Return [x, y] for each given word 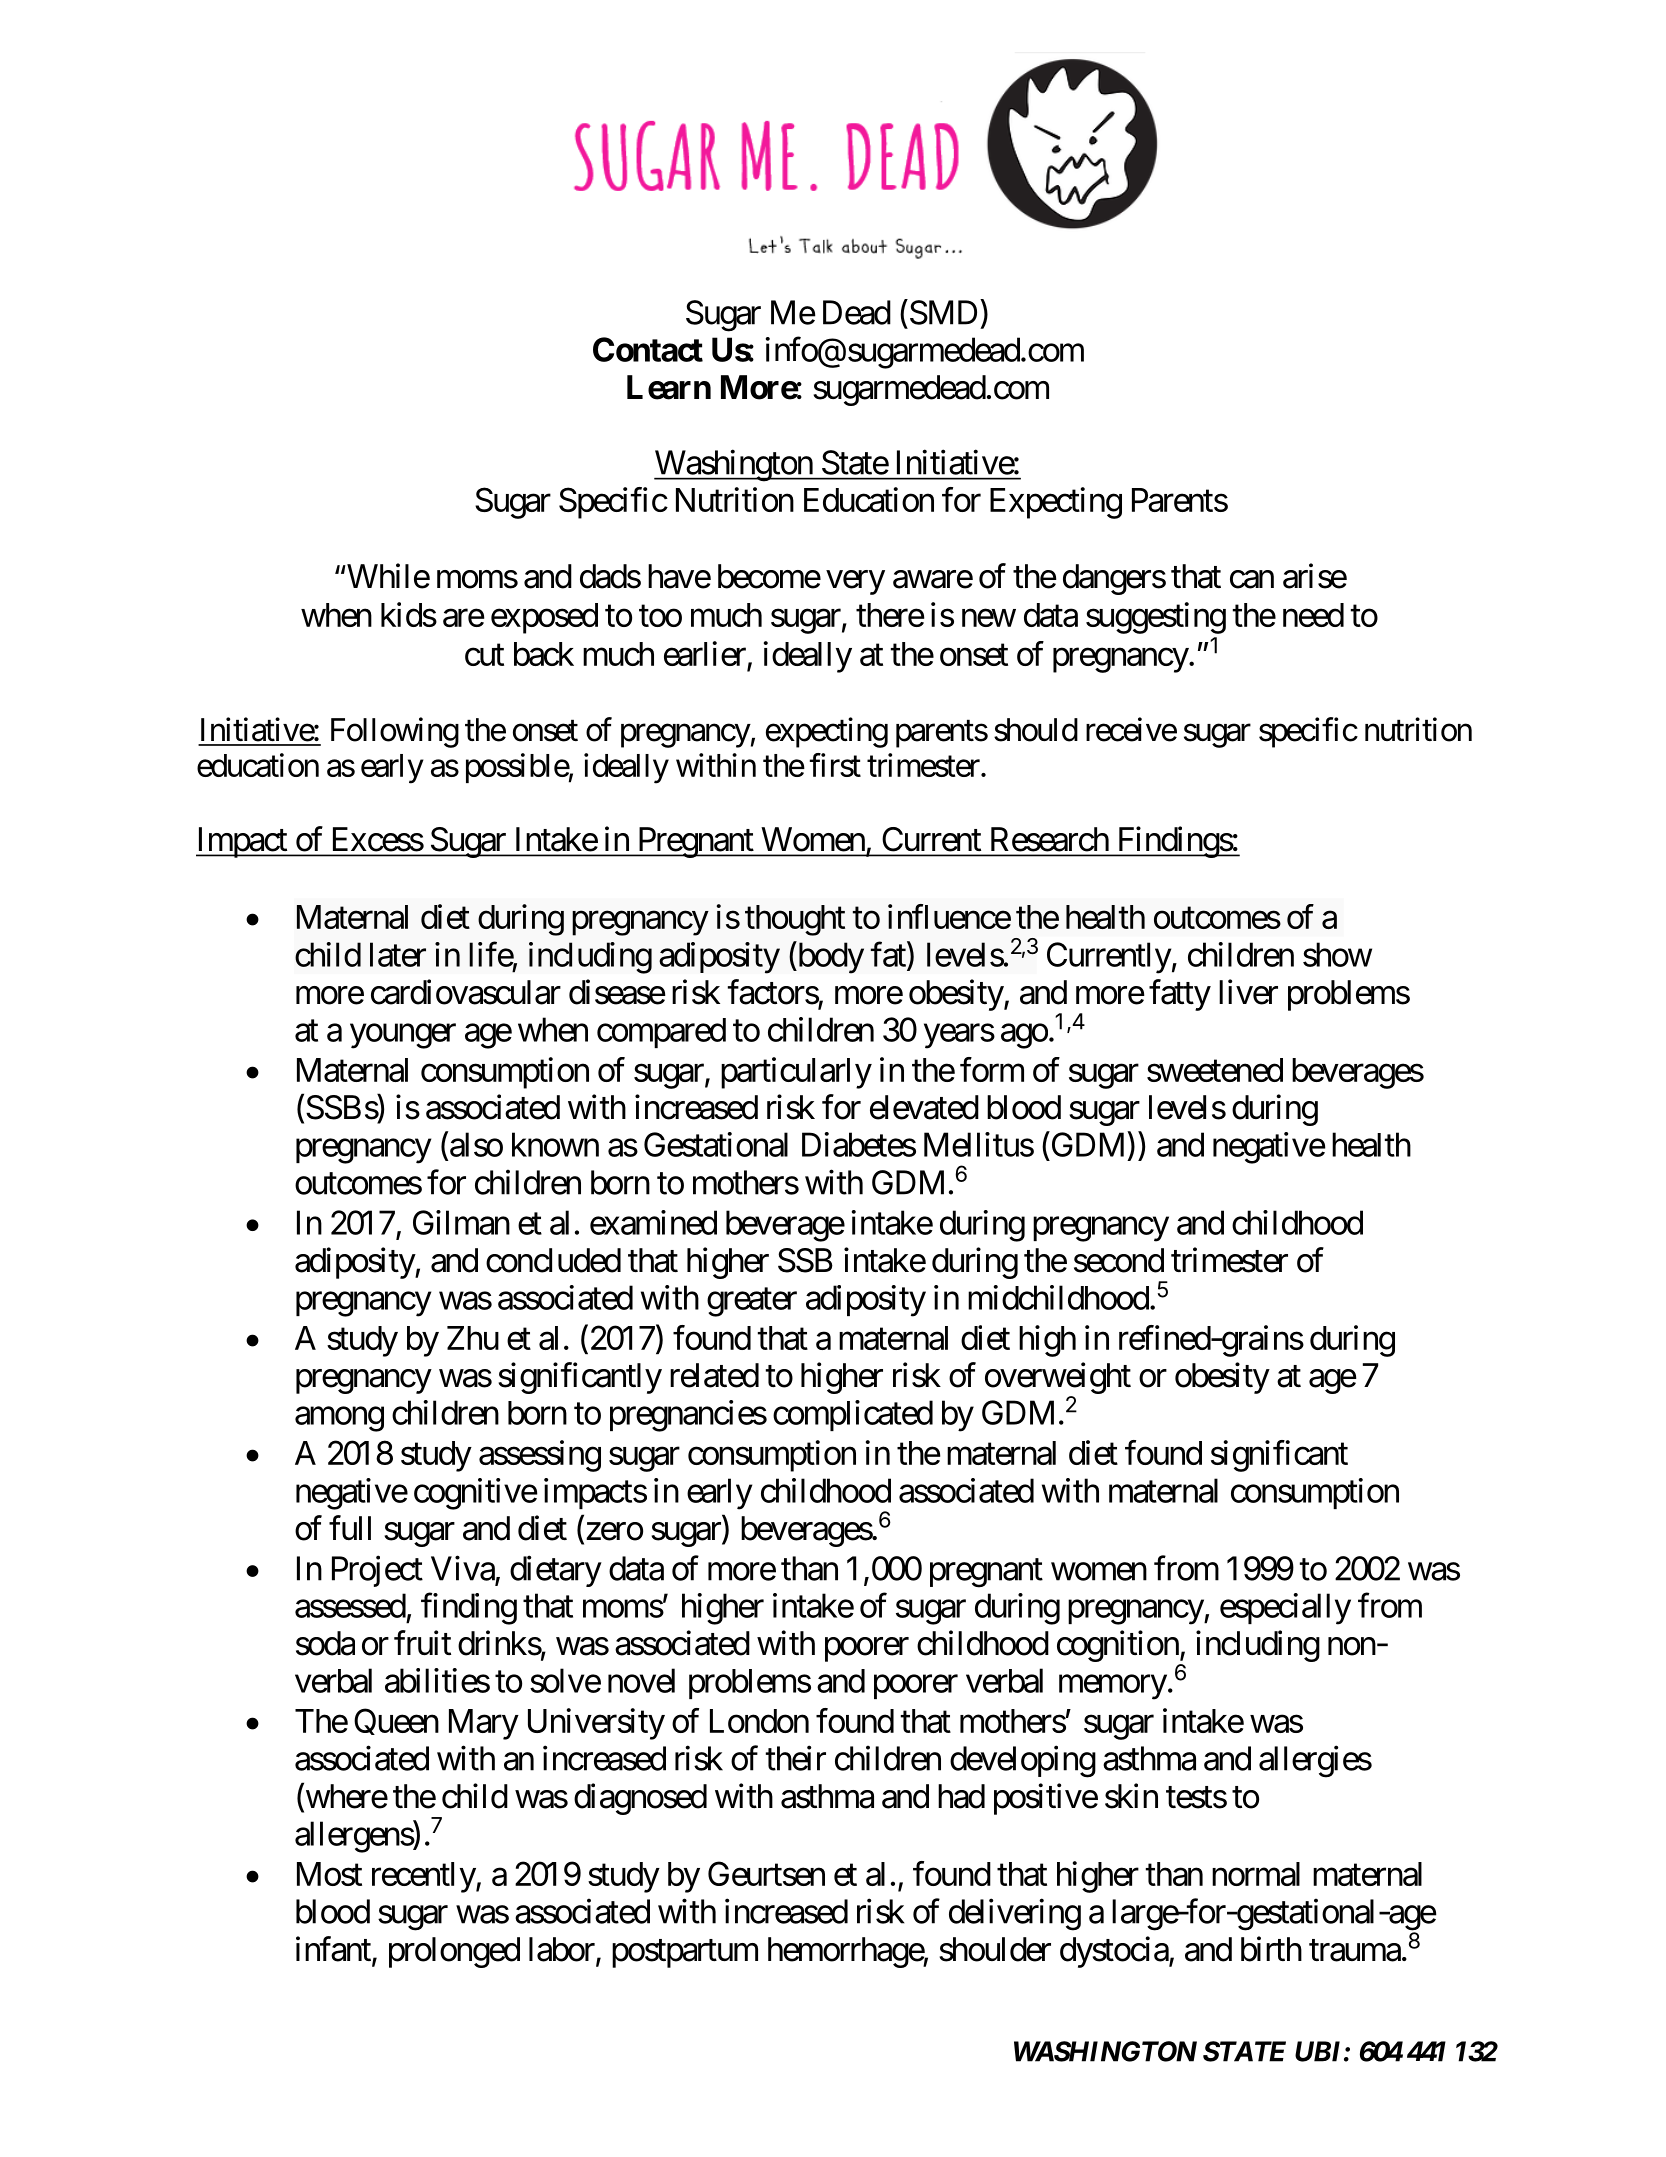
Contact [648, 349]
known [555, 1144]
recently [424, 1877]
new [989, 618]
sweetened [1215, 1070]
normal [1256, 1874]
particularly [796, 1073]
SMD [943, 312]
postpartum [685, 1954]
